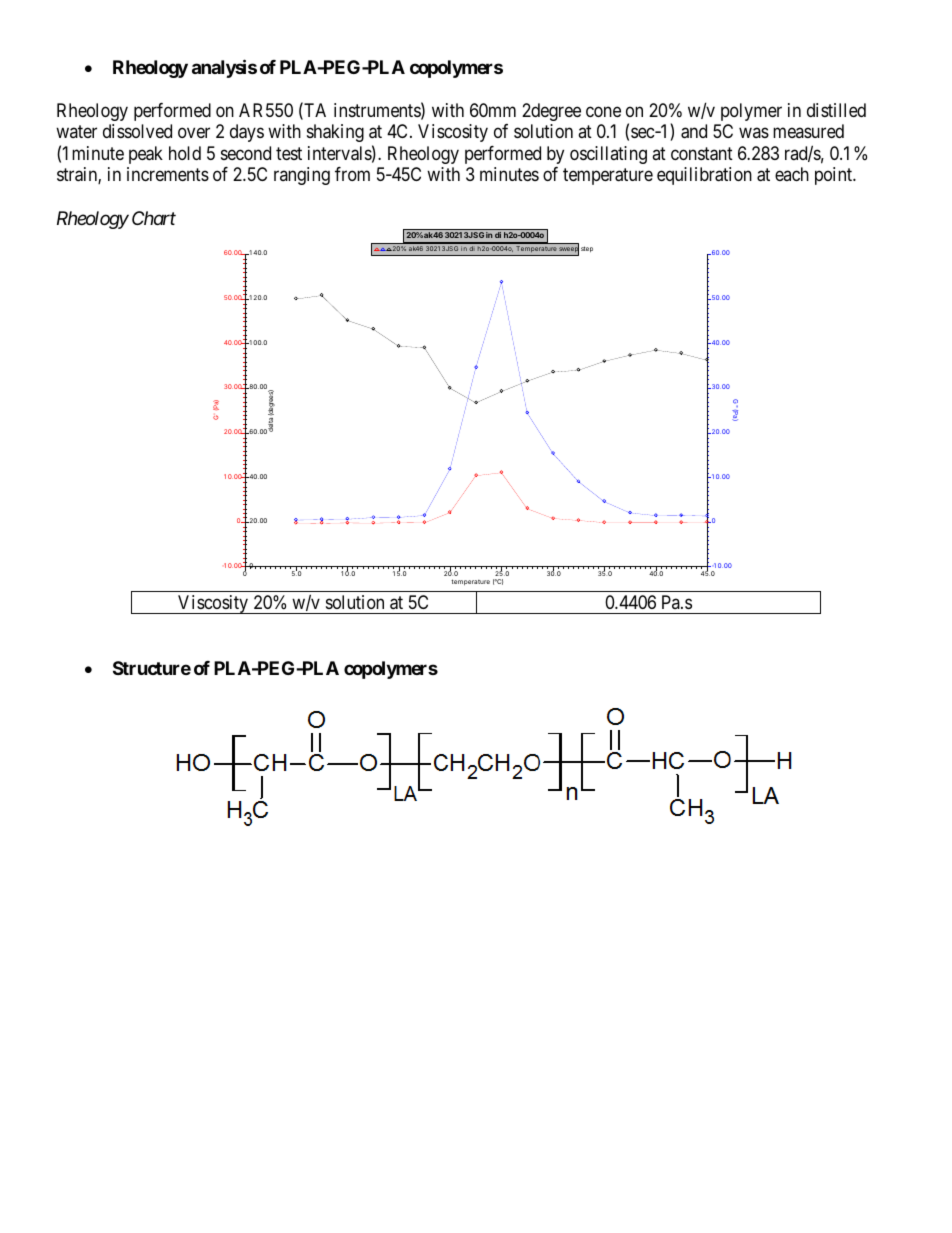  I want to click on distilled, so click(836, 110).
